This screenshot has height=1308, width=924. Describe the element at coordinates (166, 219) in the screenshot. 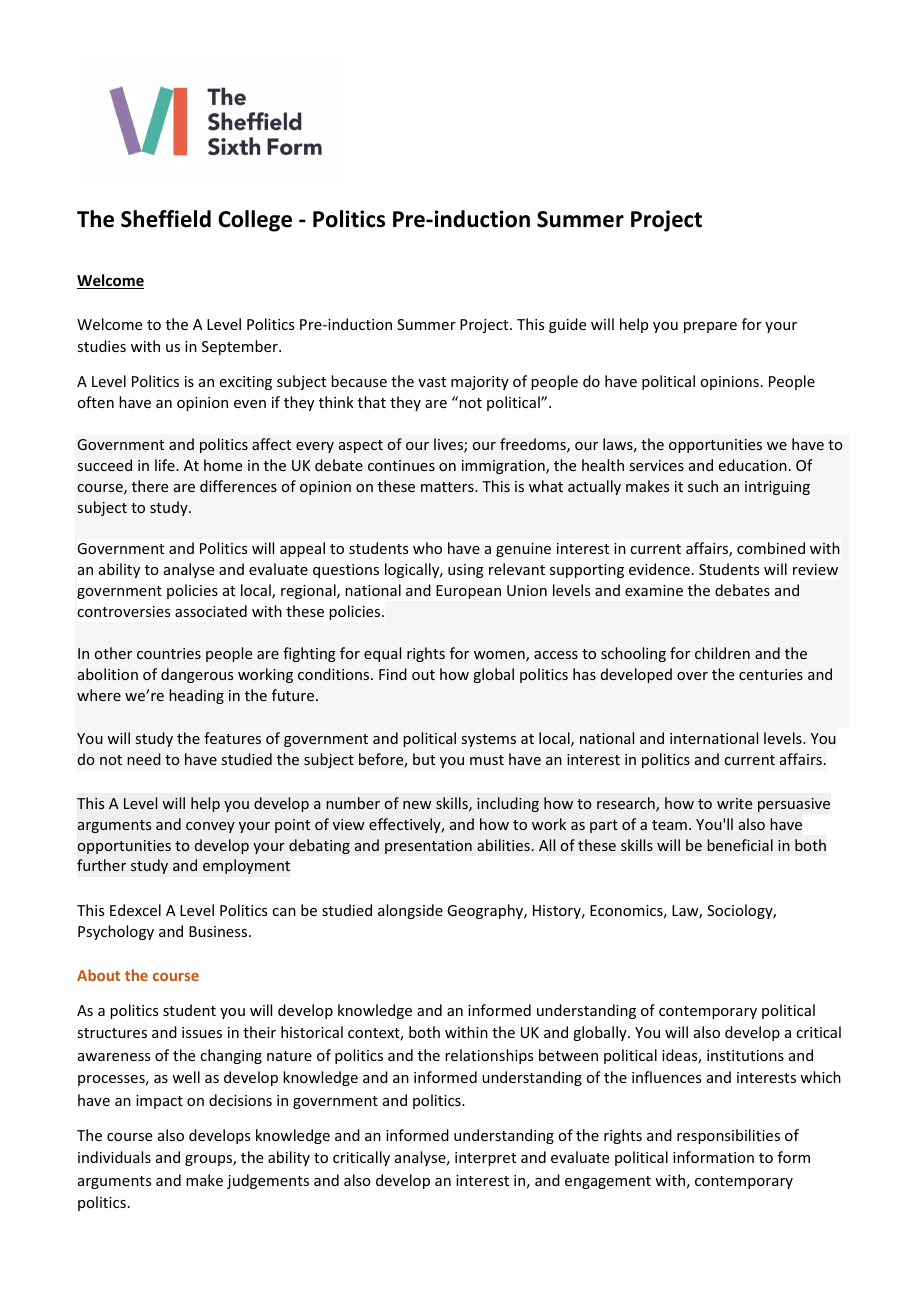

I see `Sheffield` at that location.
